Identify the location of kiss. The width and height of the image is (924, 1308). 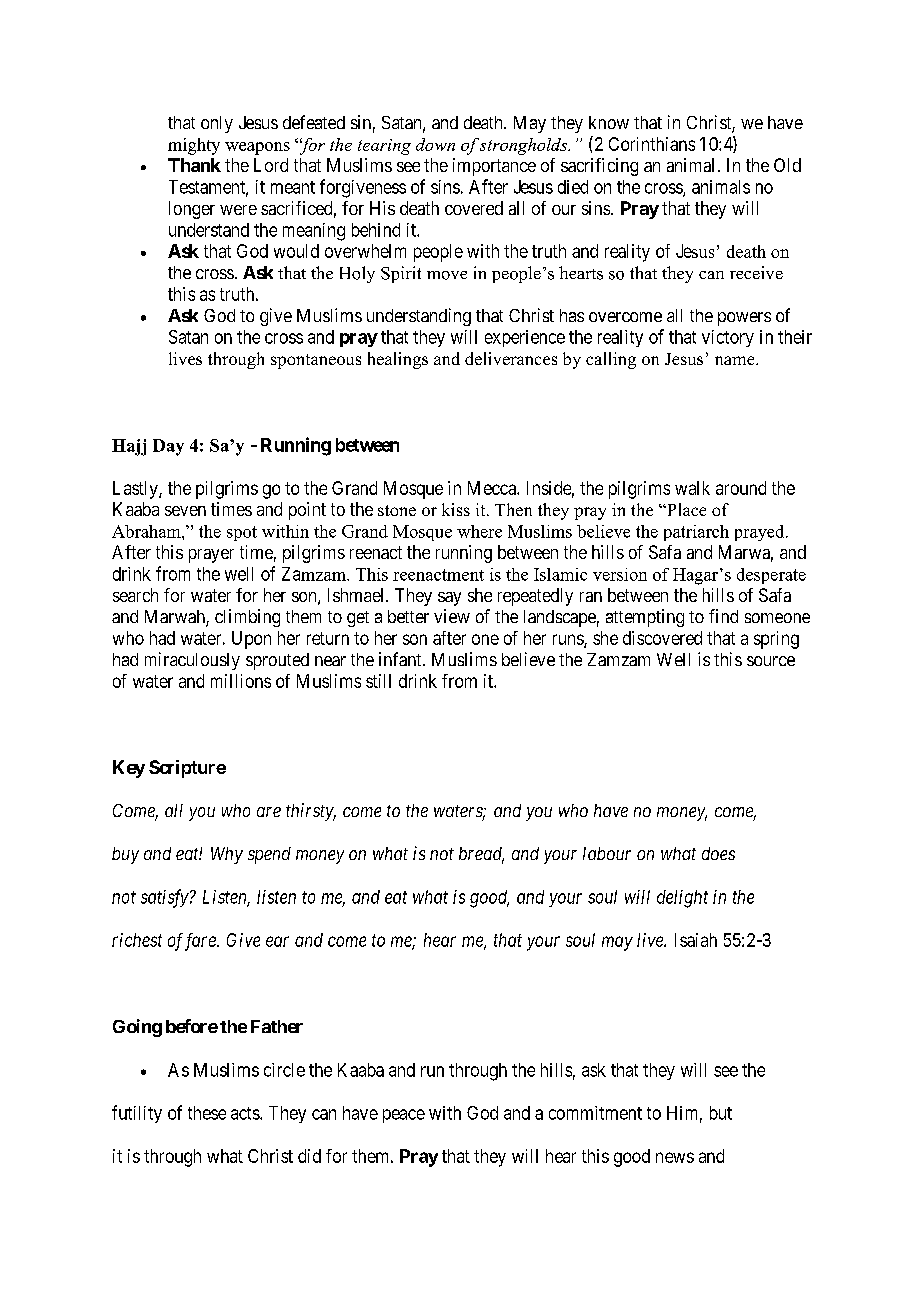
(456, 509).
